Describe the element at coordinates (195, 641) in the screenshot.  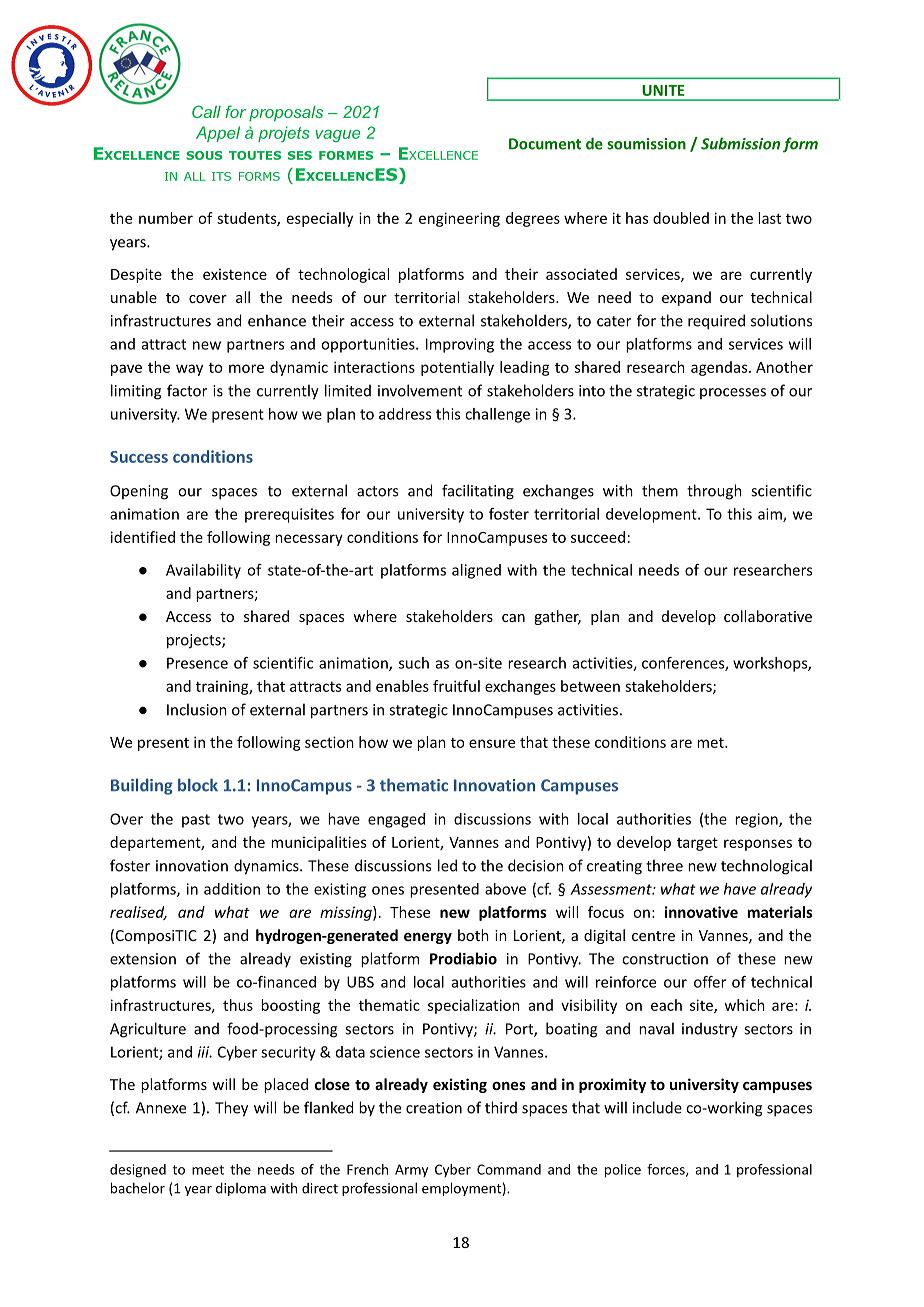
I see `projects` at that location.
